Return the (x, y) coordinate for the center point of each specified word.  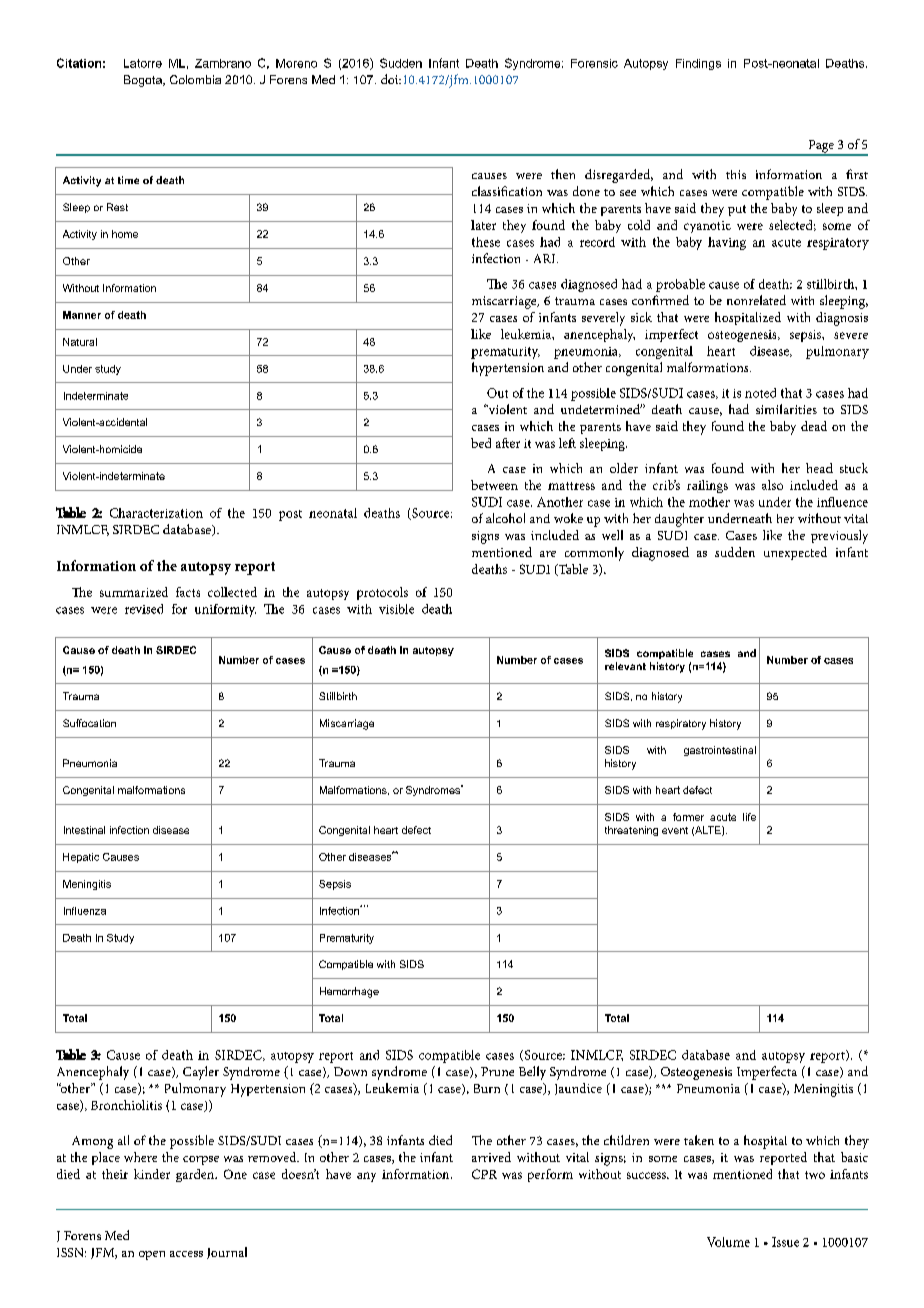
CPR (484, 1174)
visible (396, 609)
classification (507, 191)
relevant (625, 666)
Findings (698, 64)
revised (144, 609)
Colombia (195, 79)
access (186, 1254)
